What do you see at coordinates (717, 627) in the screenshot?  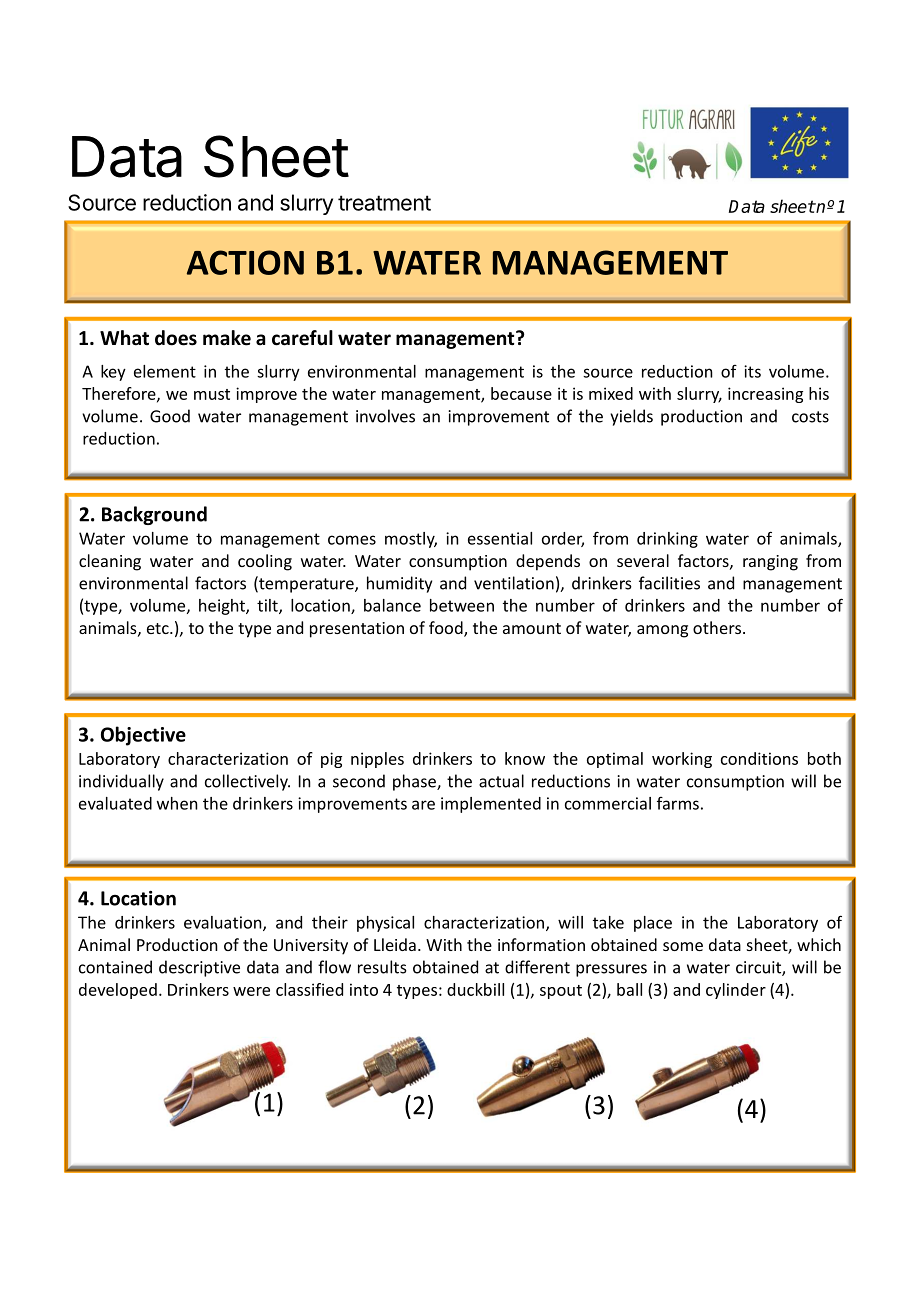 I see `others` at bounding box center [717, 627].
